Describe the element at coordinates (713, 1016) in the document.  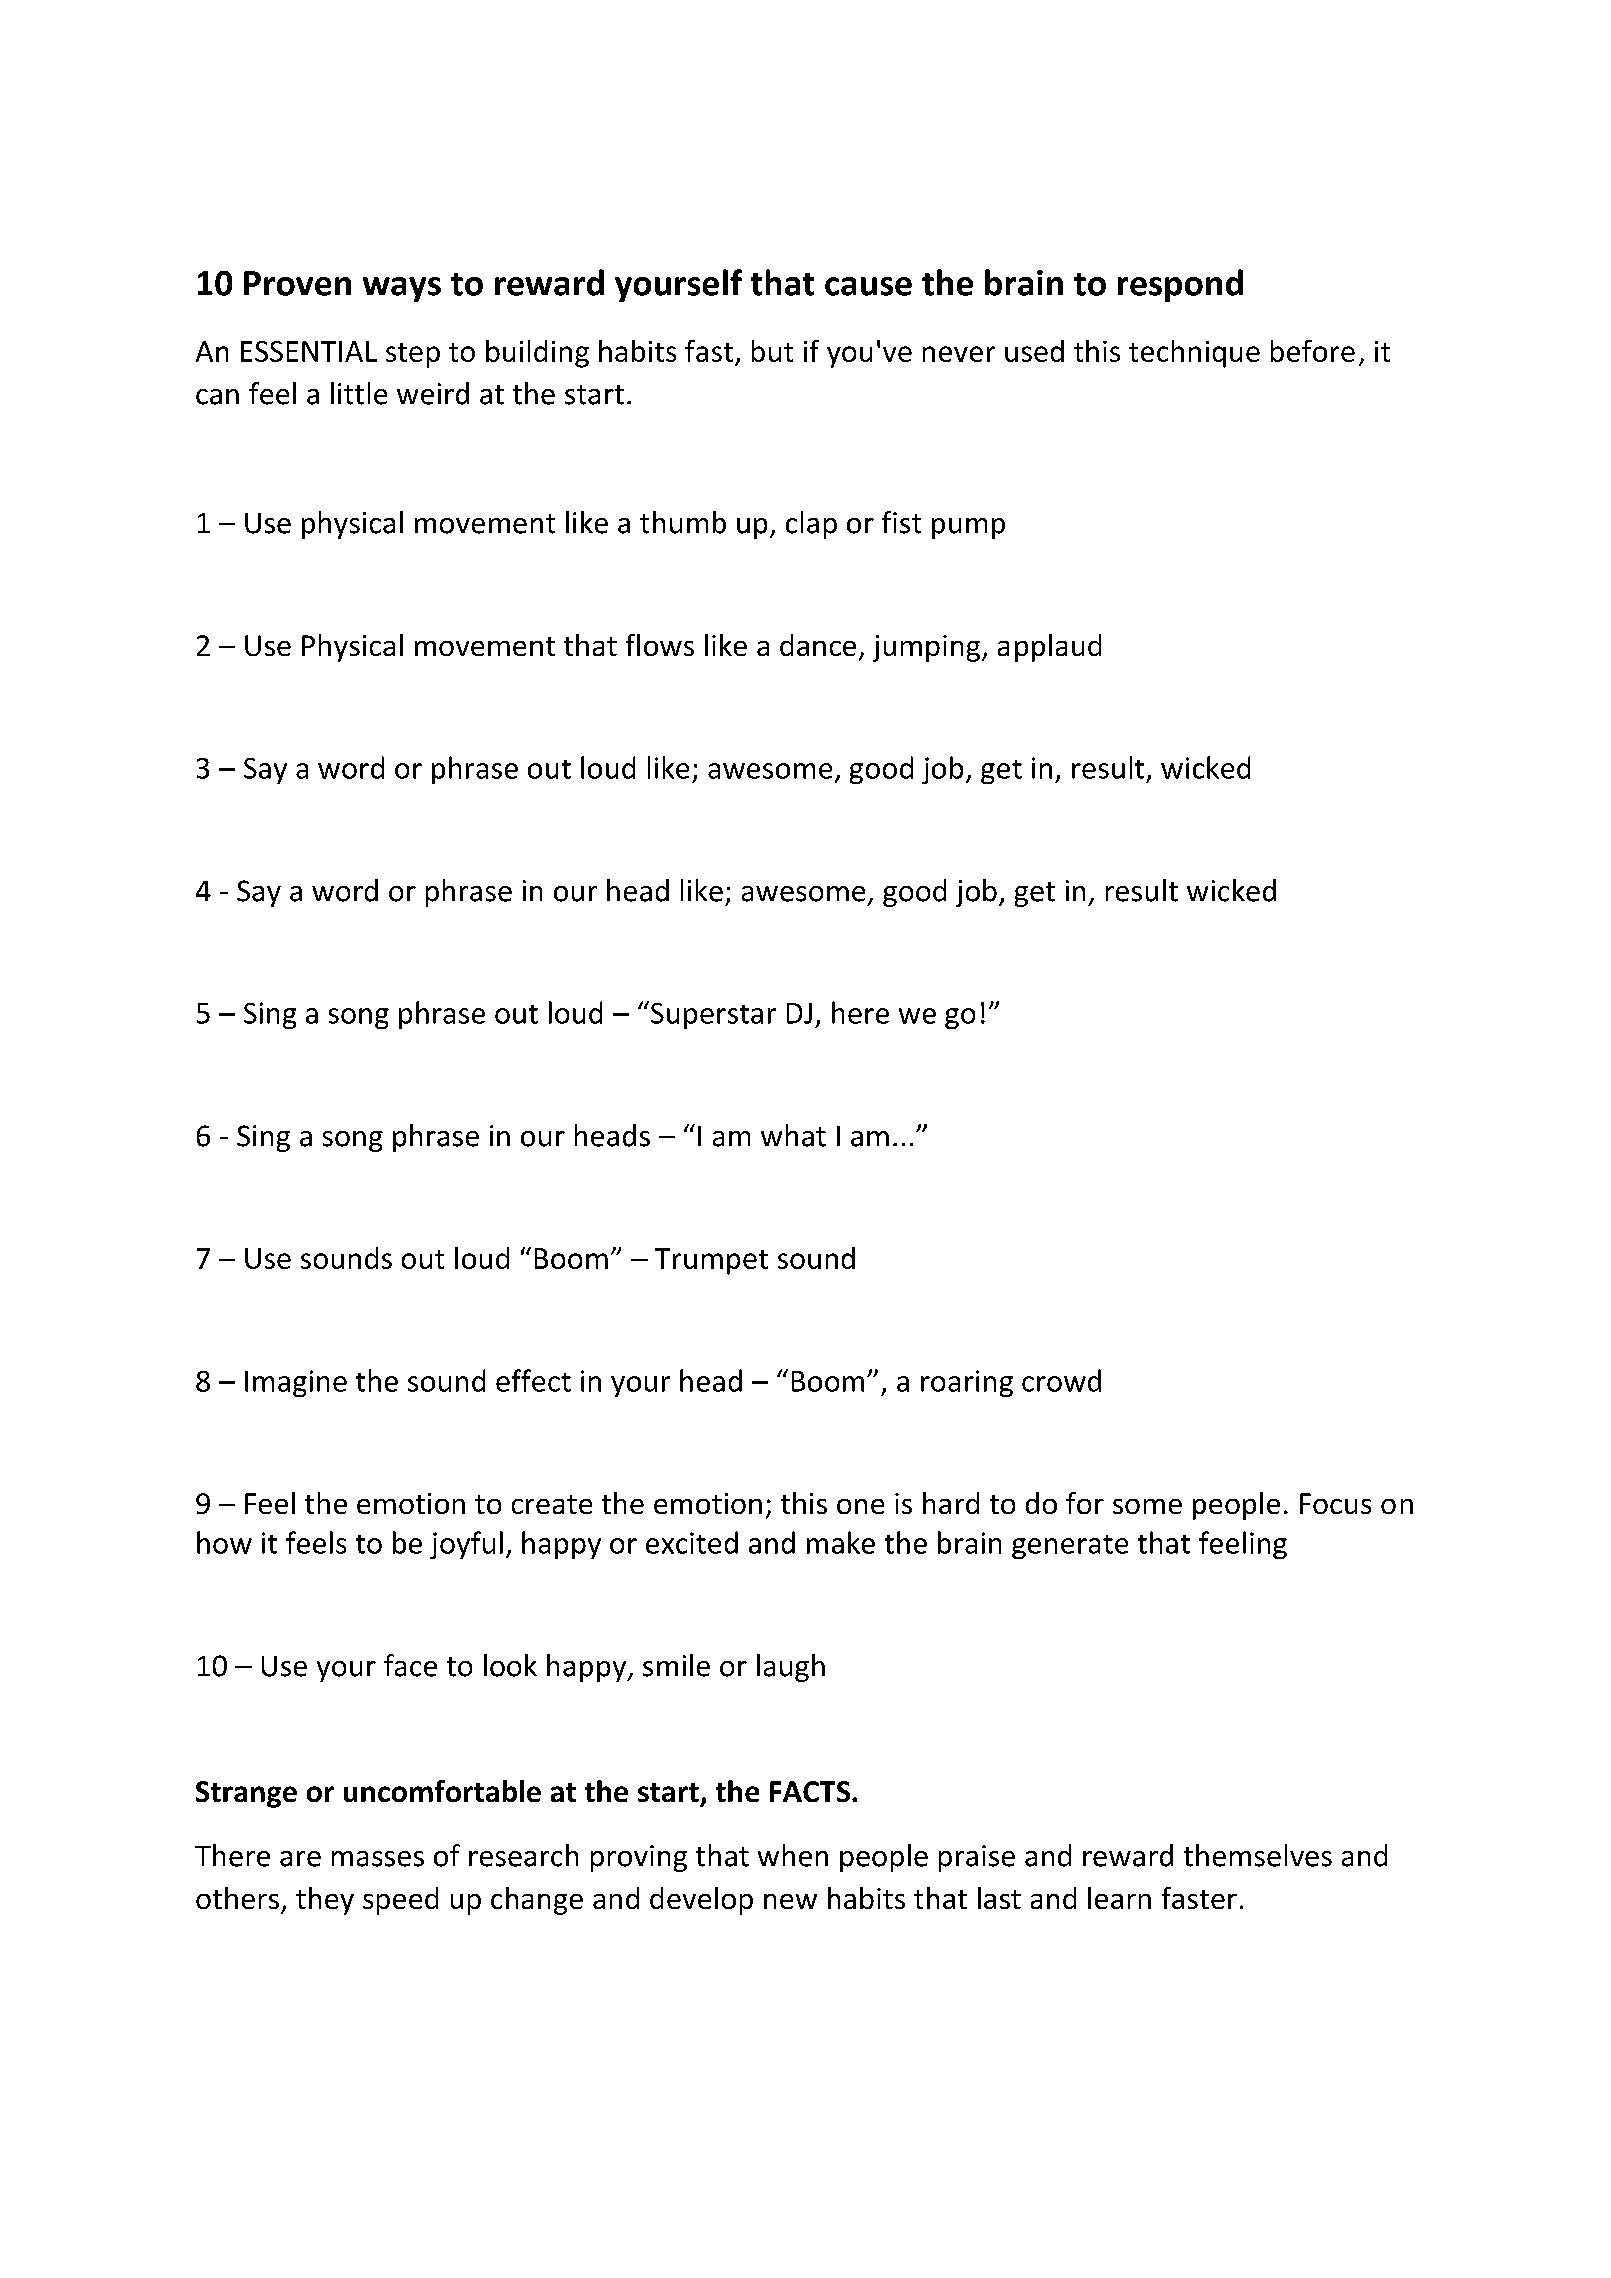
I see `Superstar` at that location.
